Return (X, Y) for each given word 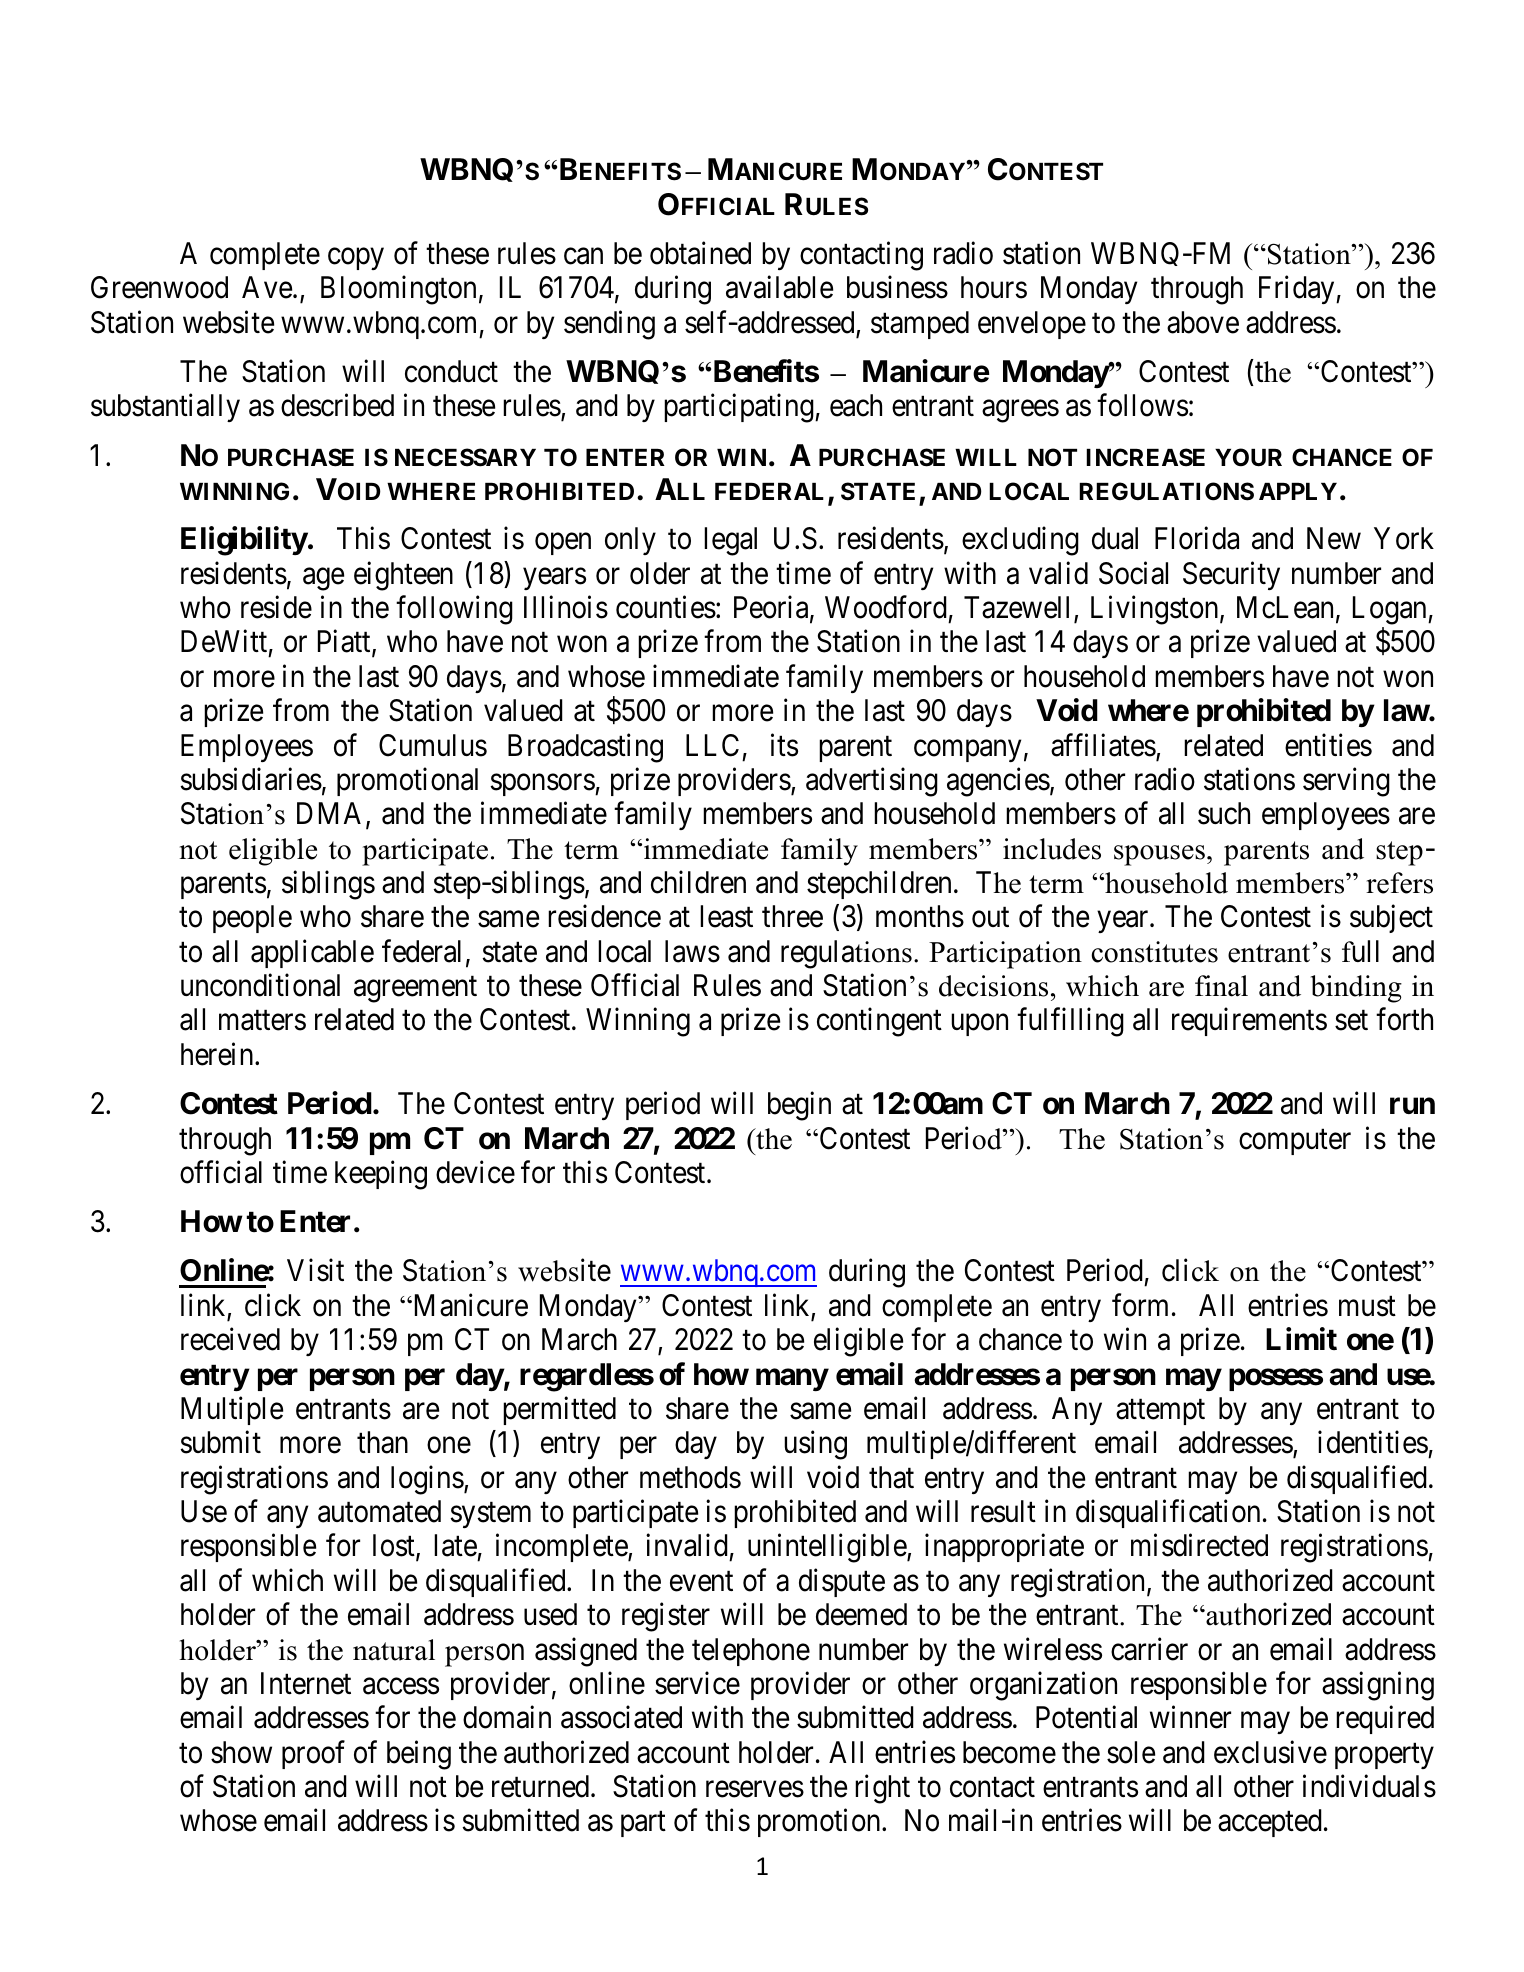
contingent (879, 1022)
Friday (1298, 290)
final (1221, 986)
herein (218, 1054)
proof (313, 1754)
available (779, 287)
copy (356, 259)
